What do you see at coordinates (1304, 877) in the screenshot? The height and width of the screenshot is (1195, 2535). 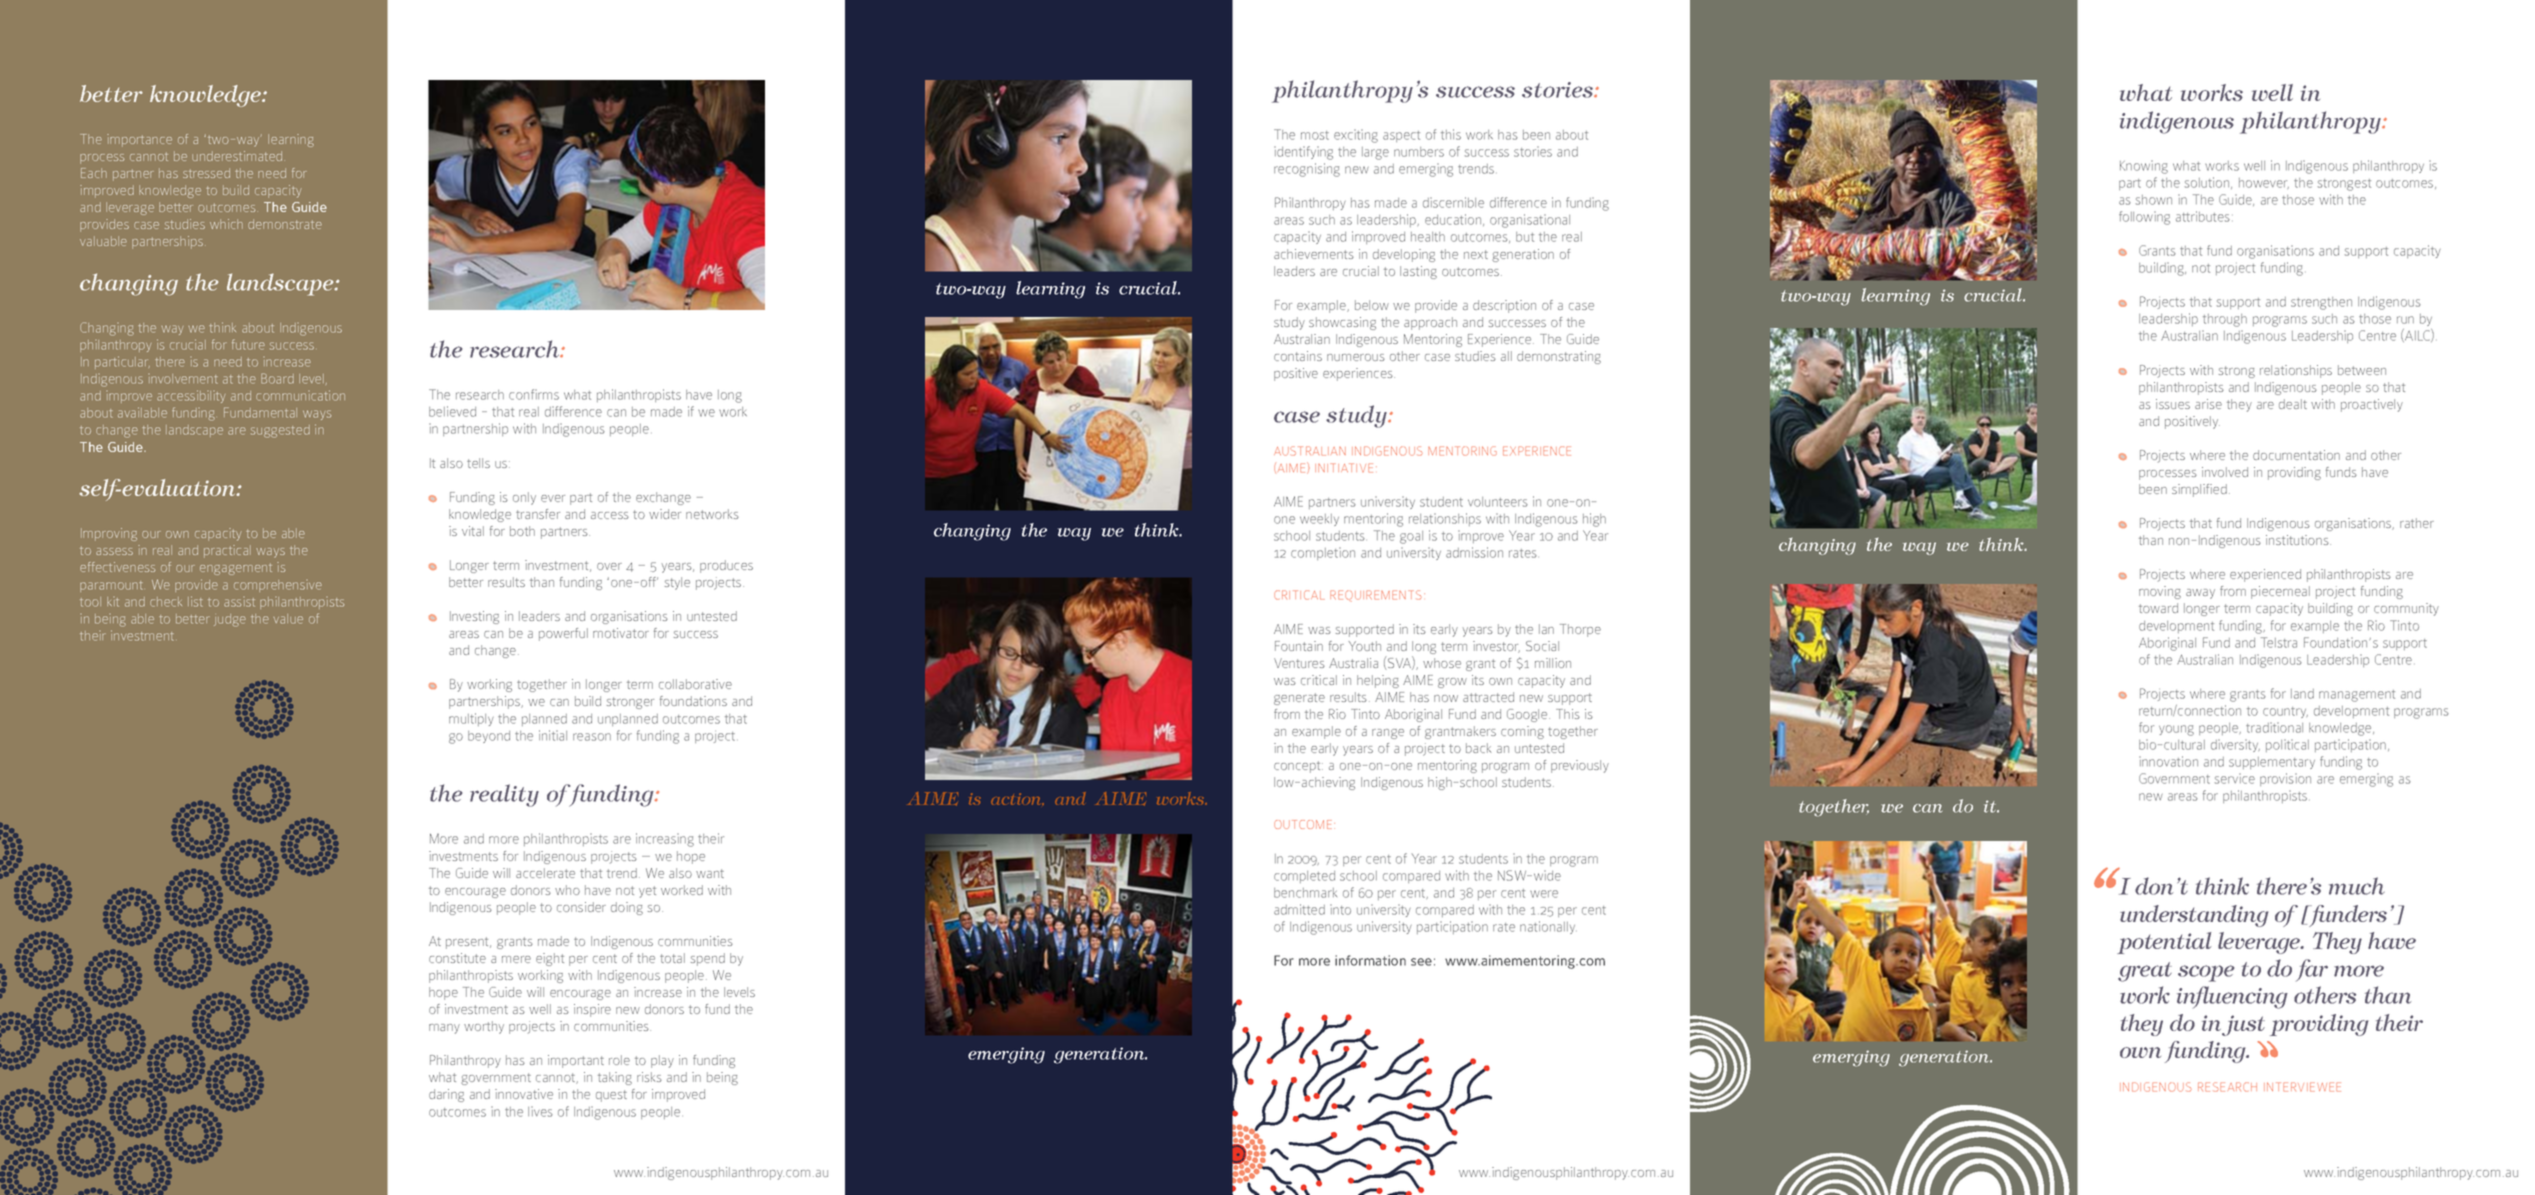 I see `completed` at bounding box center [1304, 877].
